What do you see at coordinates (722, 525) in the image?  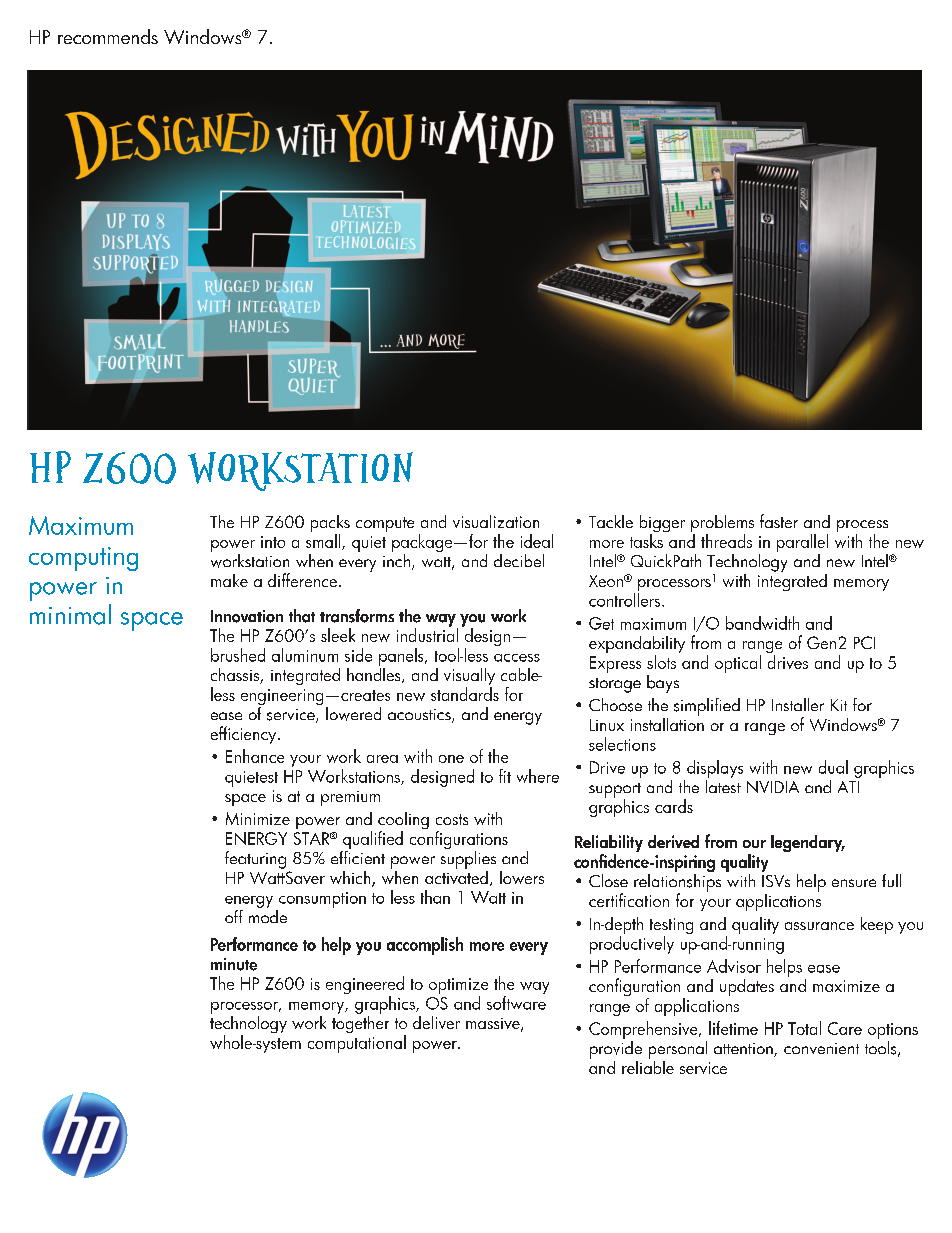 I see `problems` at bounding box center [722, 525].
